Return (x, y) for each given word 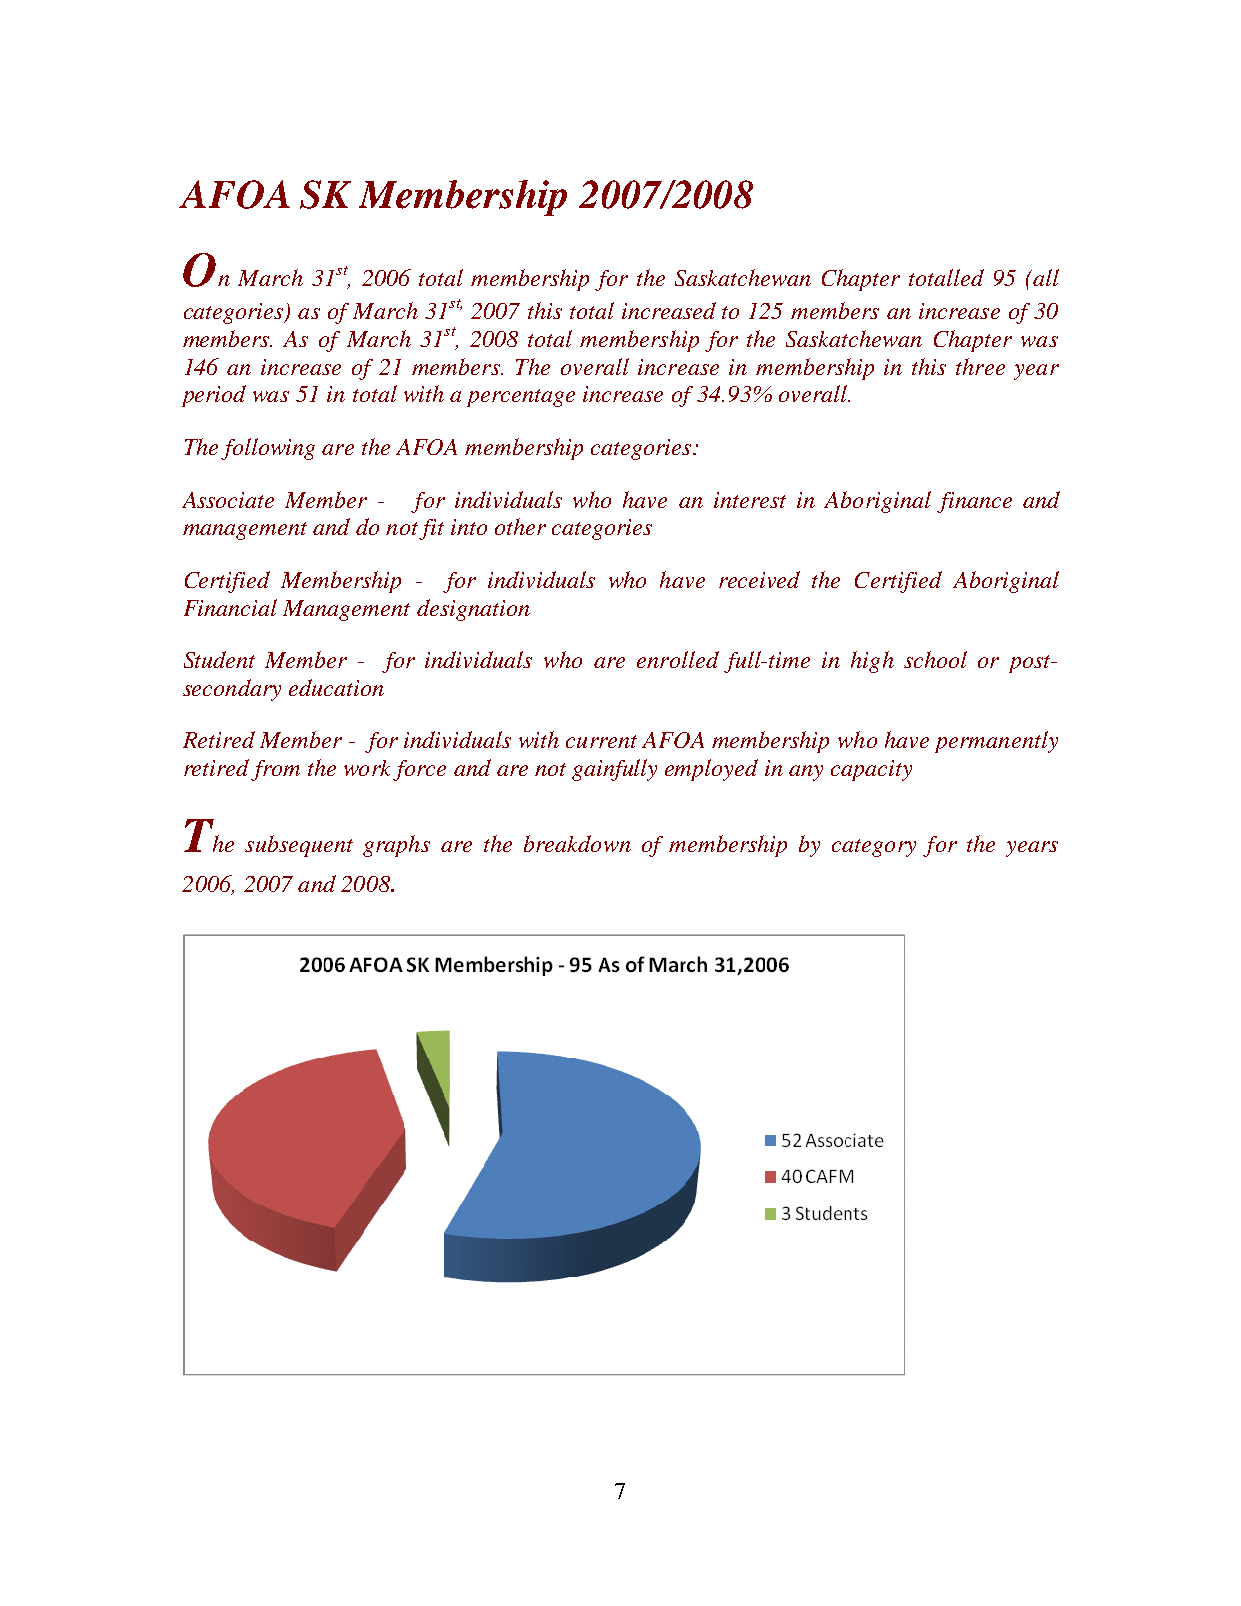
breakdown (577, 843)
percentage (521, 398)
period (214, 396)
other (520, 526)
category (874, 848)
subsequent (299, 846)
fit (431, 529)
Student (219, 659)
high (872, 662)
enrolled (678, 659)
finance (974, 502)
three (980, 366)
